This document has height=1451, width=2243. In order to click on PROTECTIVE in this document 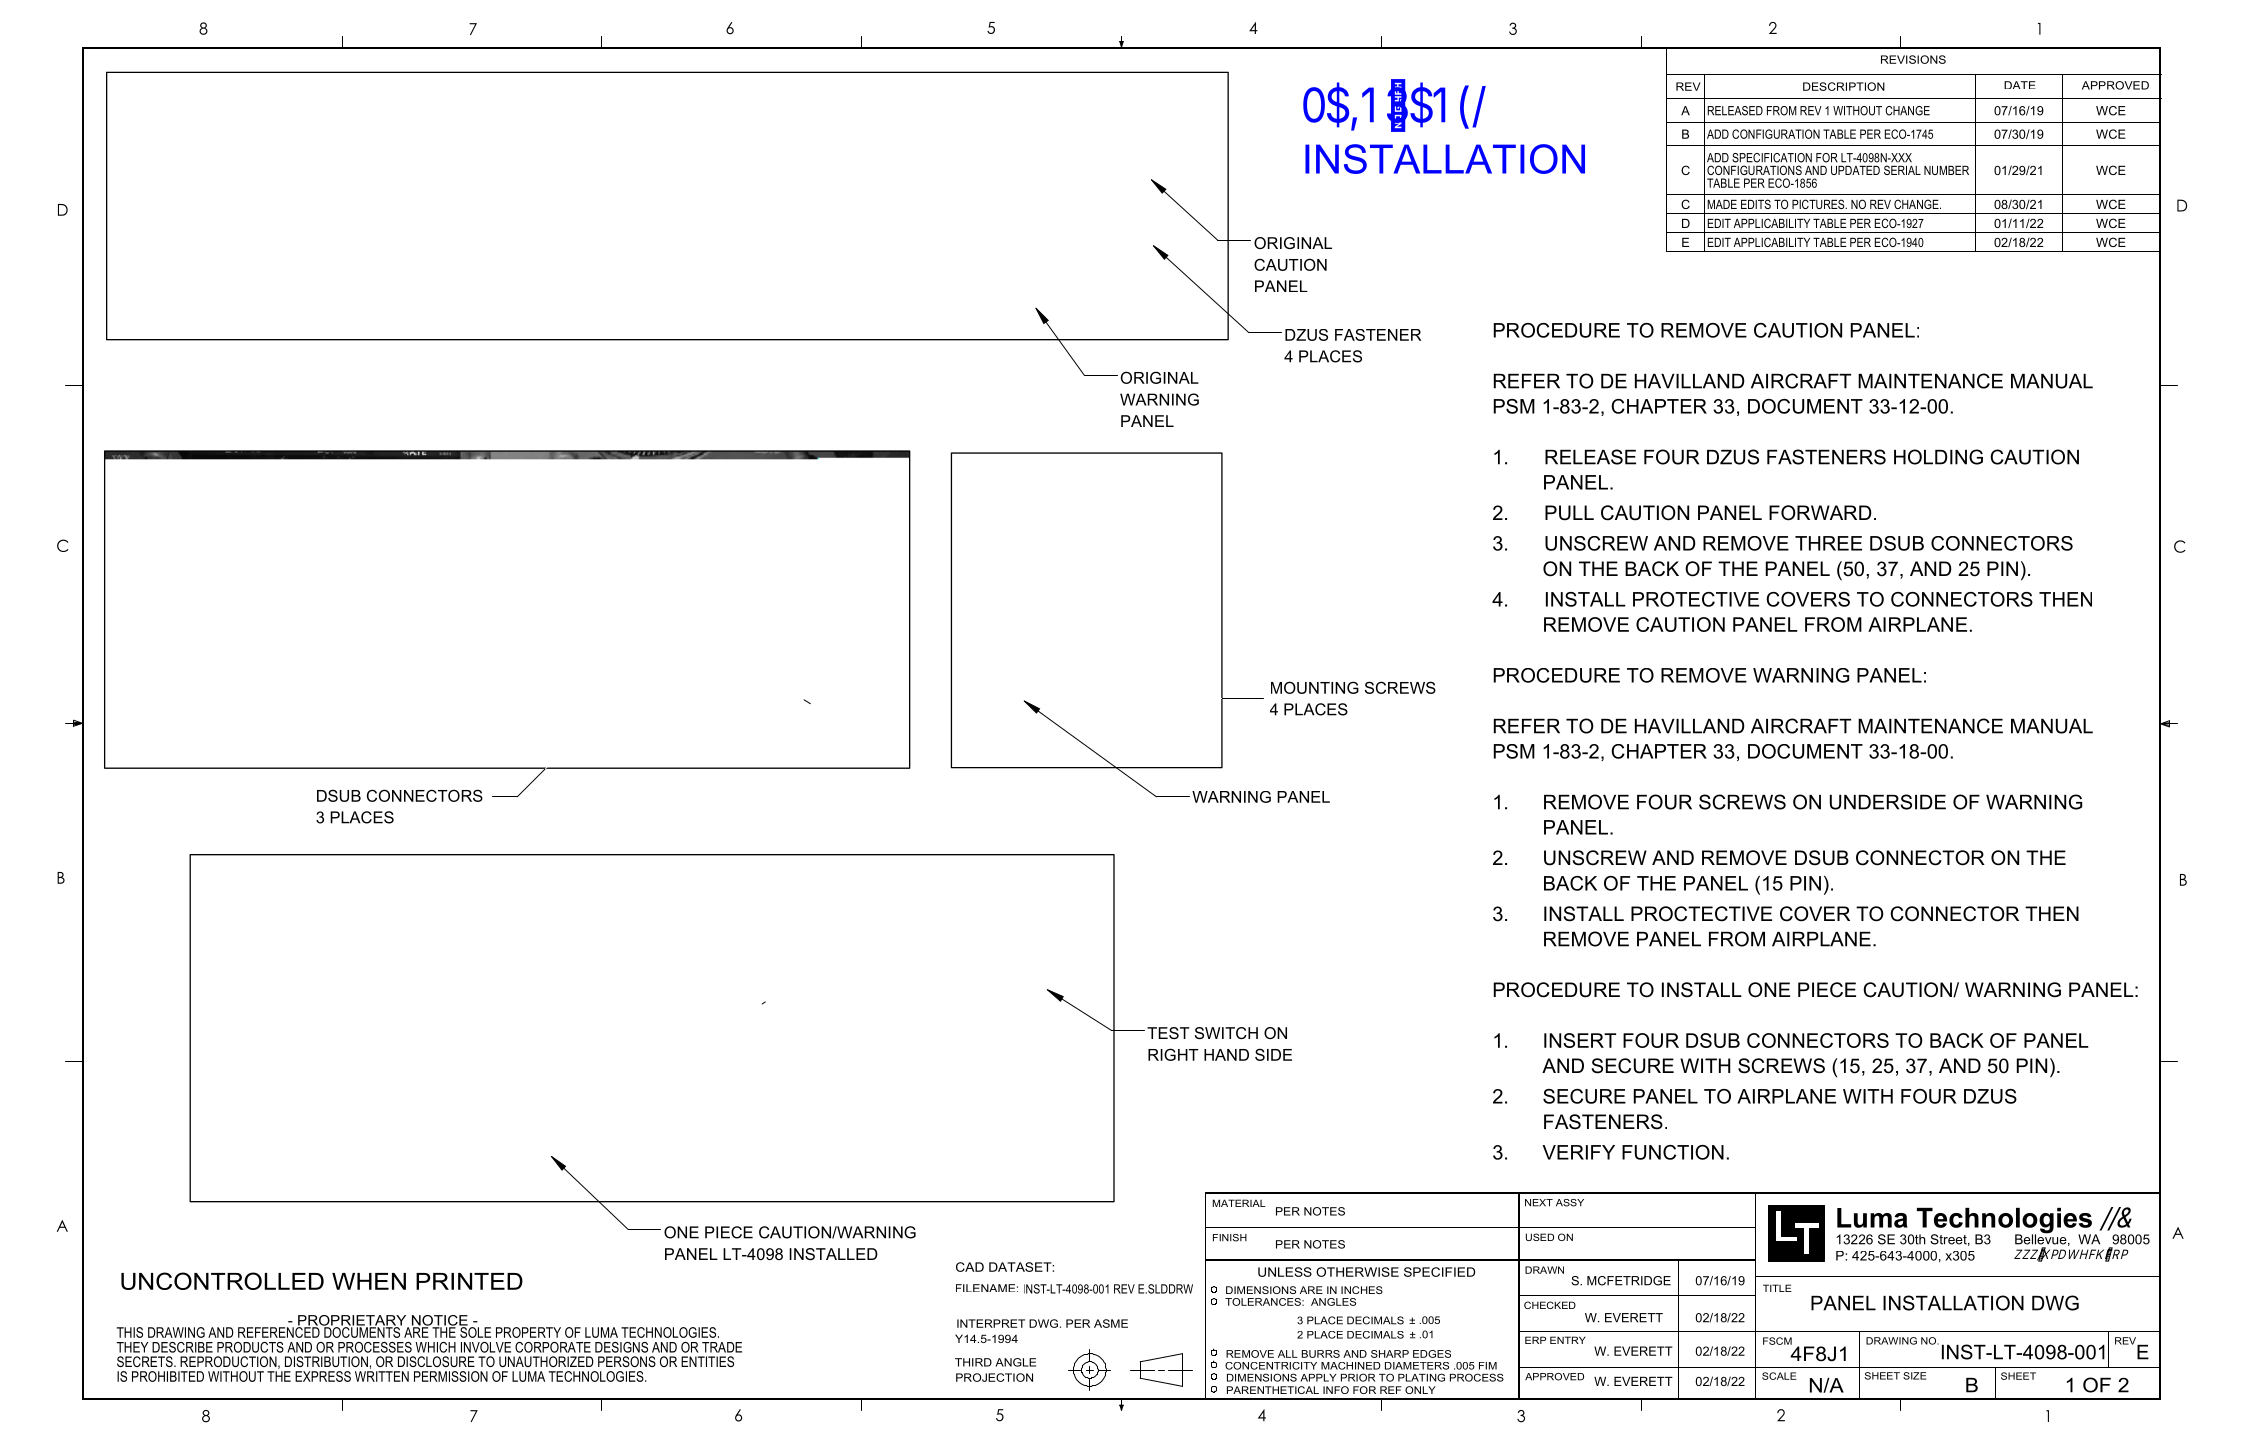, I will do `click(1696, 599)`.
